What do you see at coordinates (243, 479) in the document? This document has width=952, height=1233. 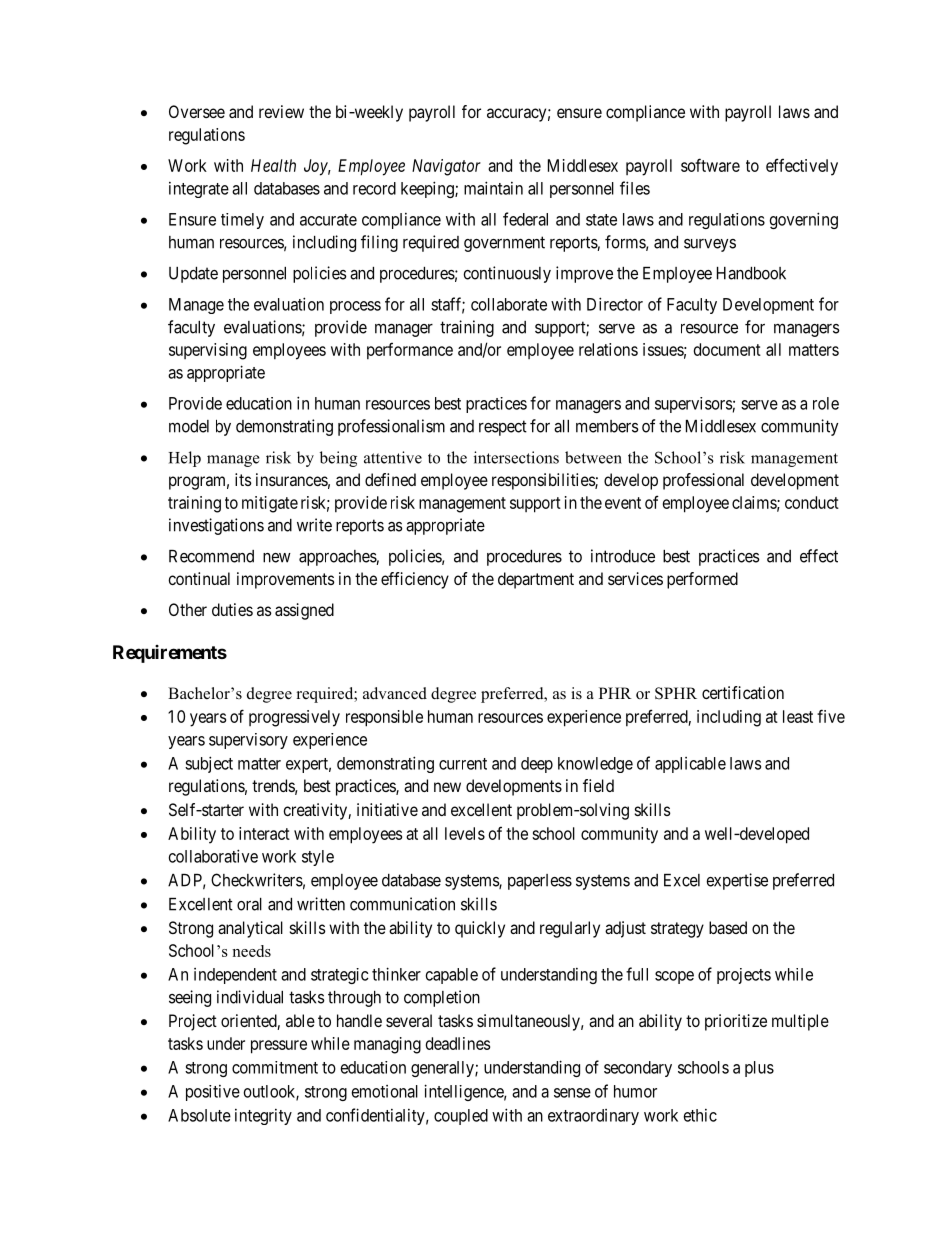 I see `its` at bounding box center [243, 479].
